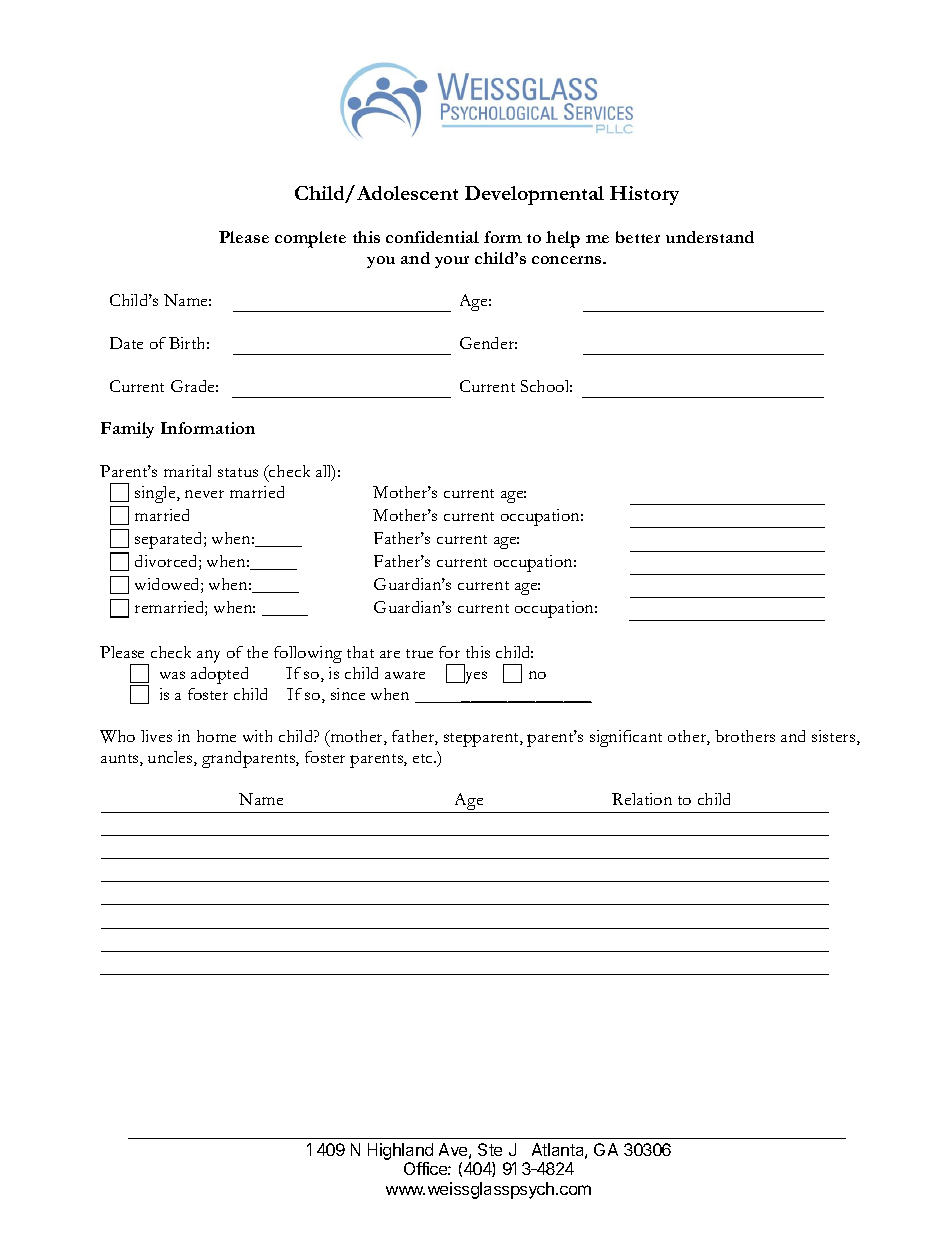 Image resolution: width=952 pixels, height=1233 pixels. I want to click on uncles, so click(171, 758).
